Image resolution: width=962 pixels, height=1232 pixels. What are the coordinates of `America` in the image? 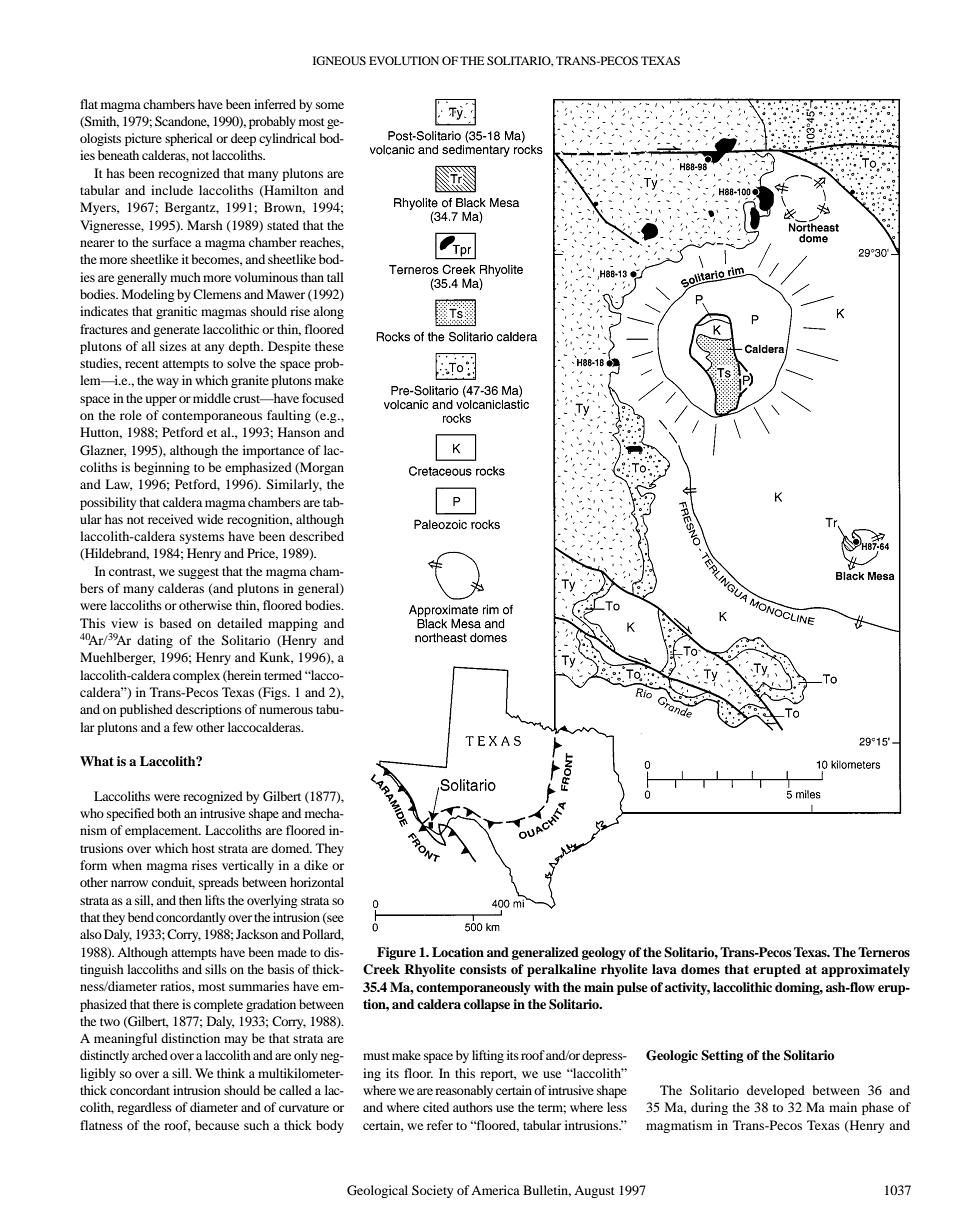 It's located at (495, 1190).
